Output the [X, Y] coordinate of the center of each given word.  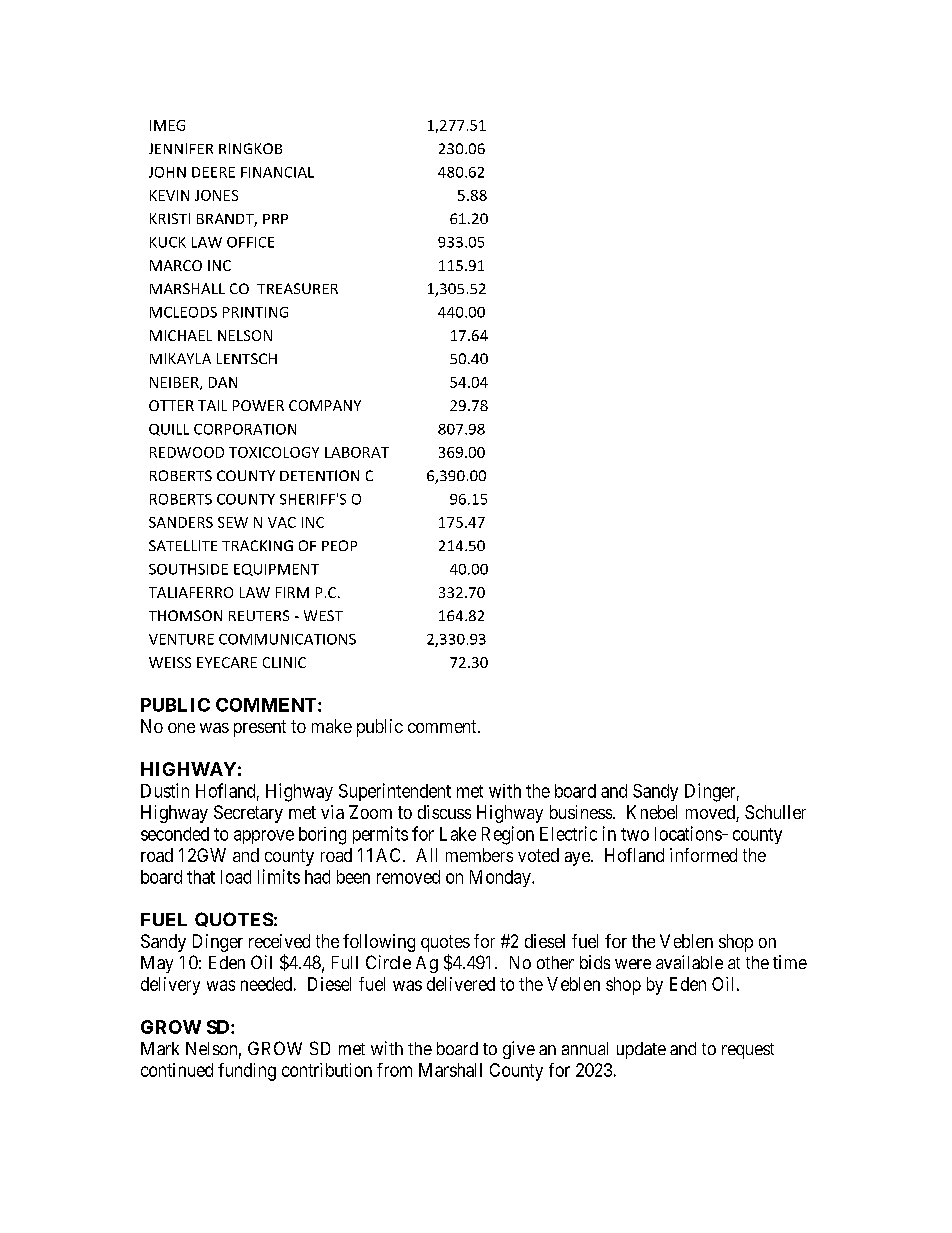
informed [703, 855]
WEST [323, 615]
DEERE [213, 172]
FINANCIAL [277, 172]
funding [247, 1072]
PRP [275, 219]
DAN [223, 382]
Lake [458, 834]
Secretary [248, 814]
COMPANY [325, 405]
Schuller [775, 812]
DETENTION [319, 475]
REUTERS [259, 615]
